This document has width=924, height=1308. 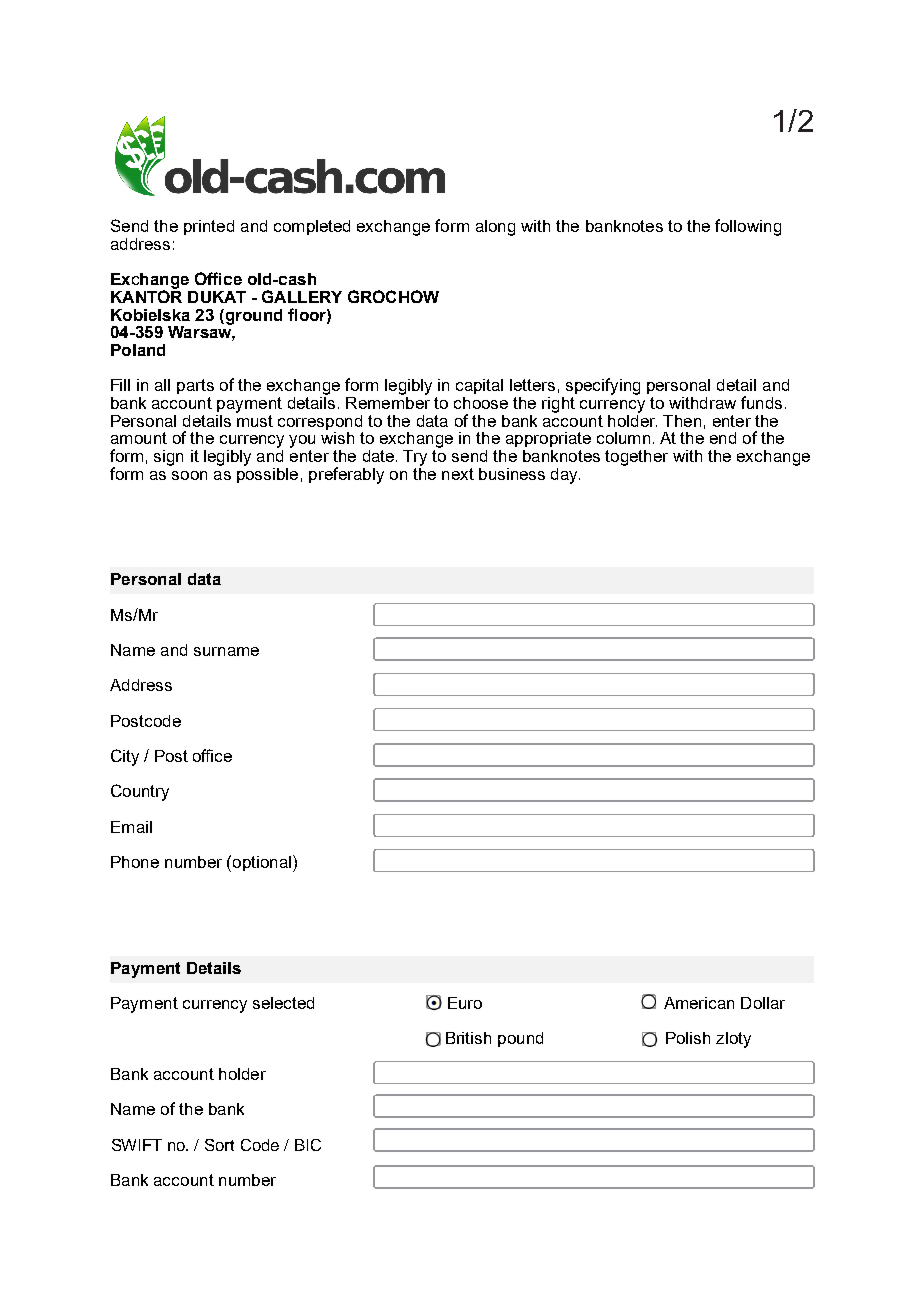 What do you see at coordinates (495, 228) in the document?
I see `along` at bounding box center [495, 228].
